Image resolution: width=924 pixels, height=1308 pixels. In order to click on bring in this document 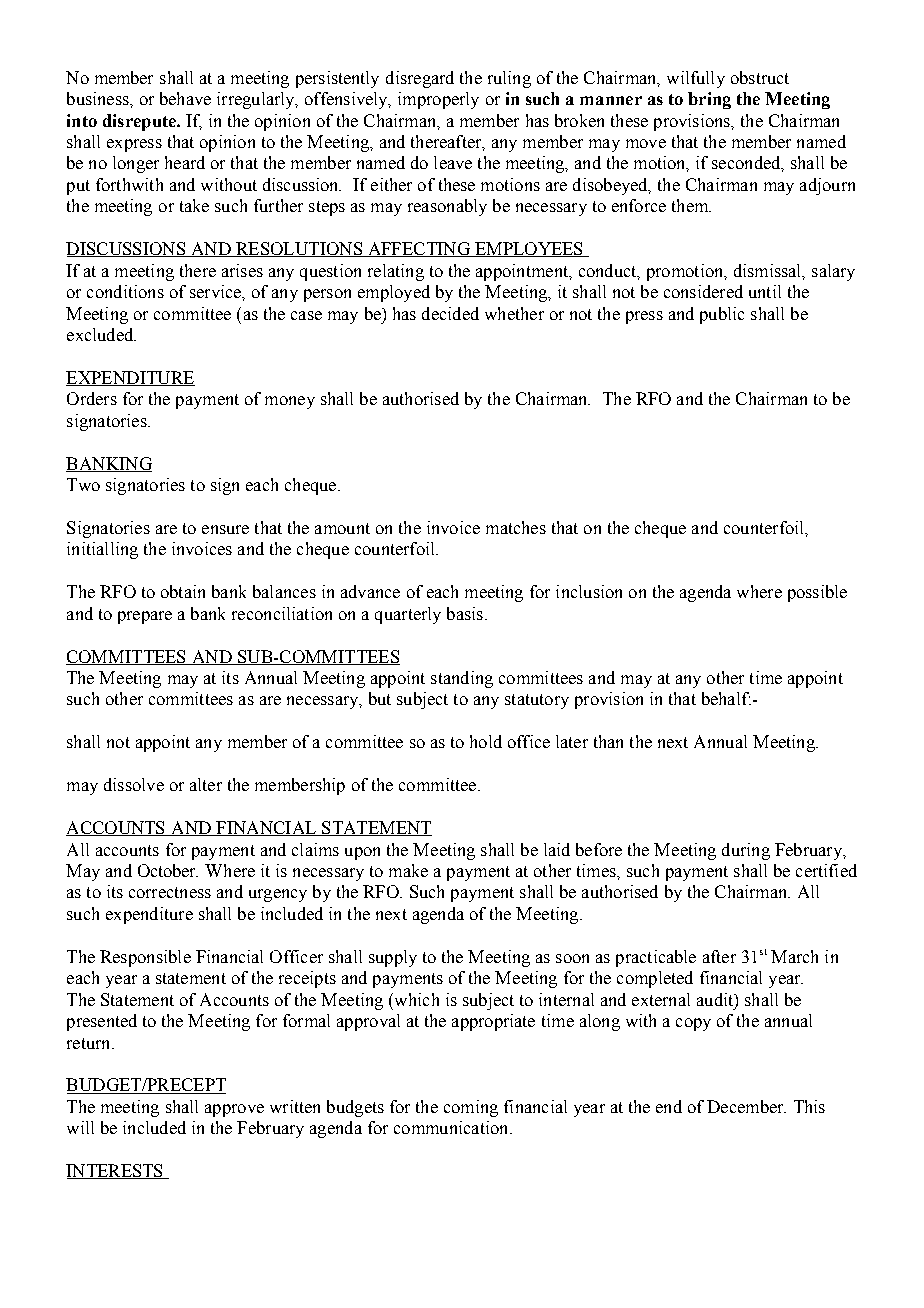, I will do `click(709, 100)`.
